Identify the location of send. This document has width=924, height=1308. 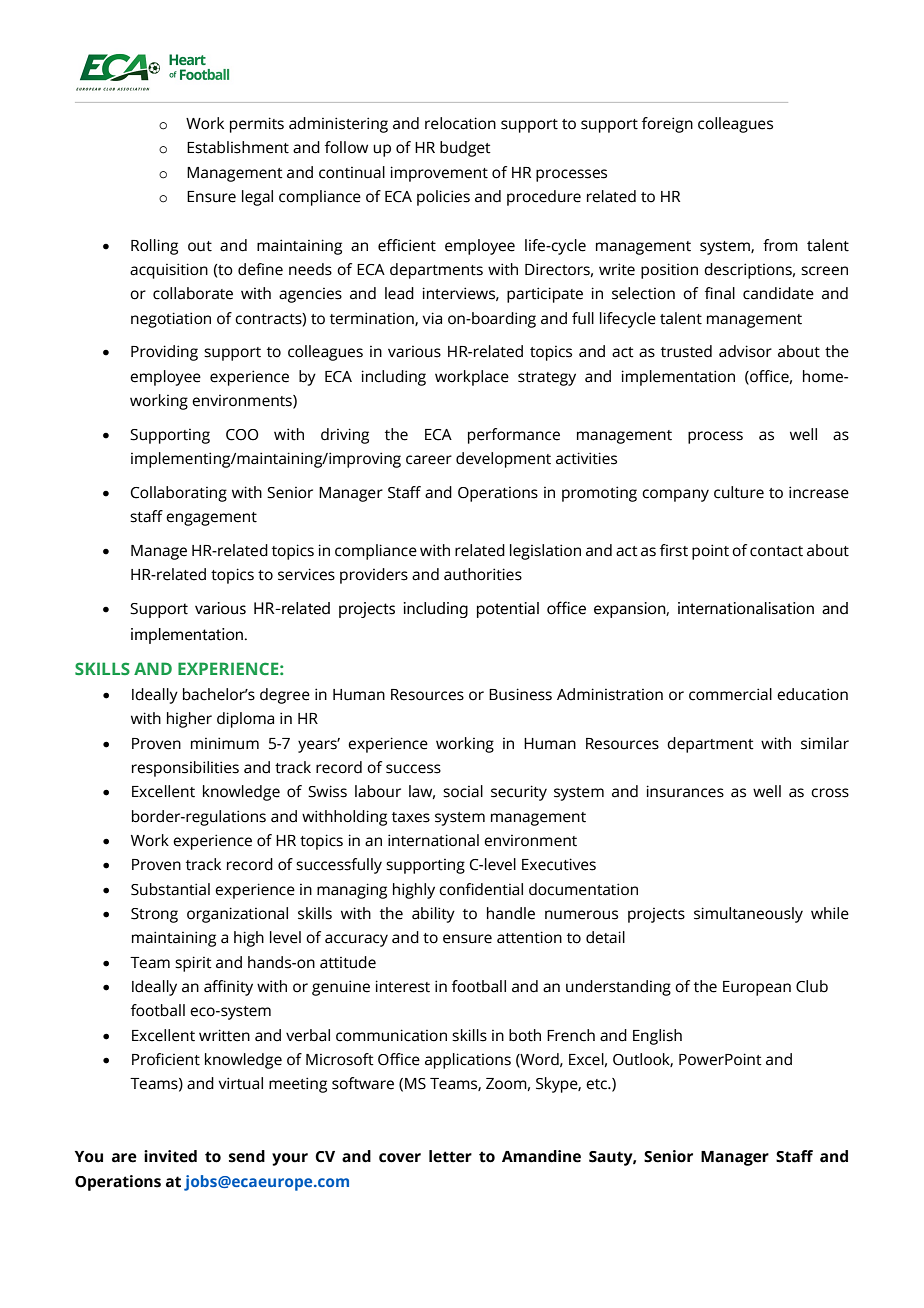
(247, 1156).
